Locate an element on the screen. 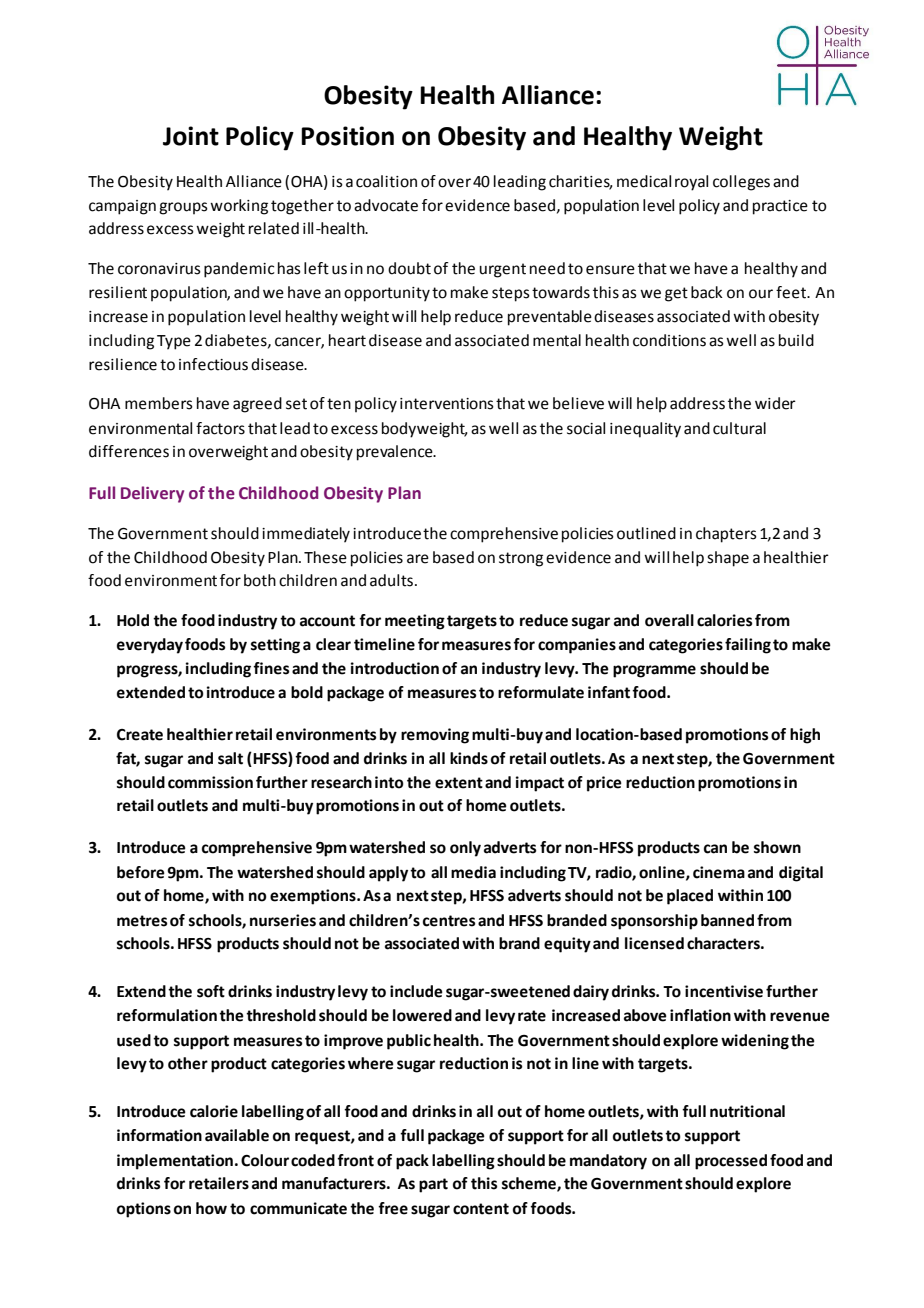  only is located at coordinates (465, 849).
